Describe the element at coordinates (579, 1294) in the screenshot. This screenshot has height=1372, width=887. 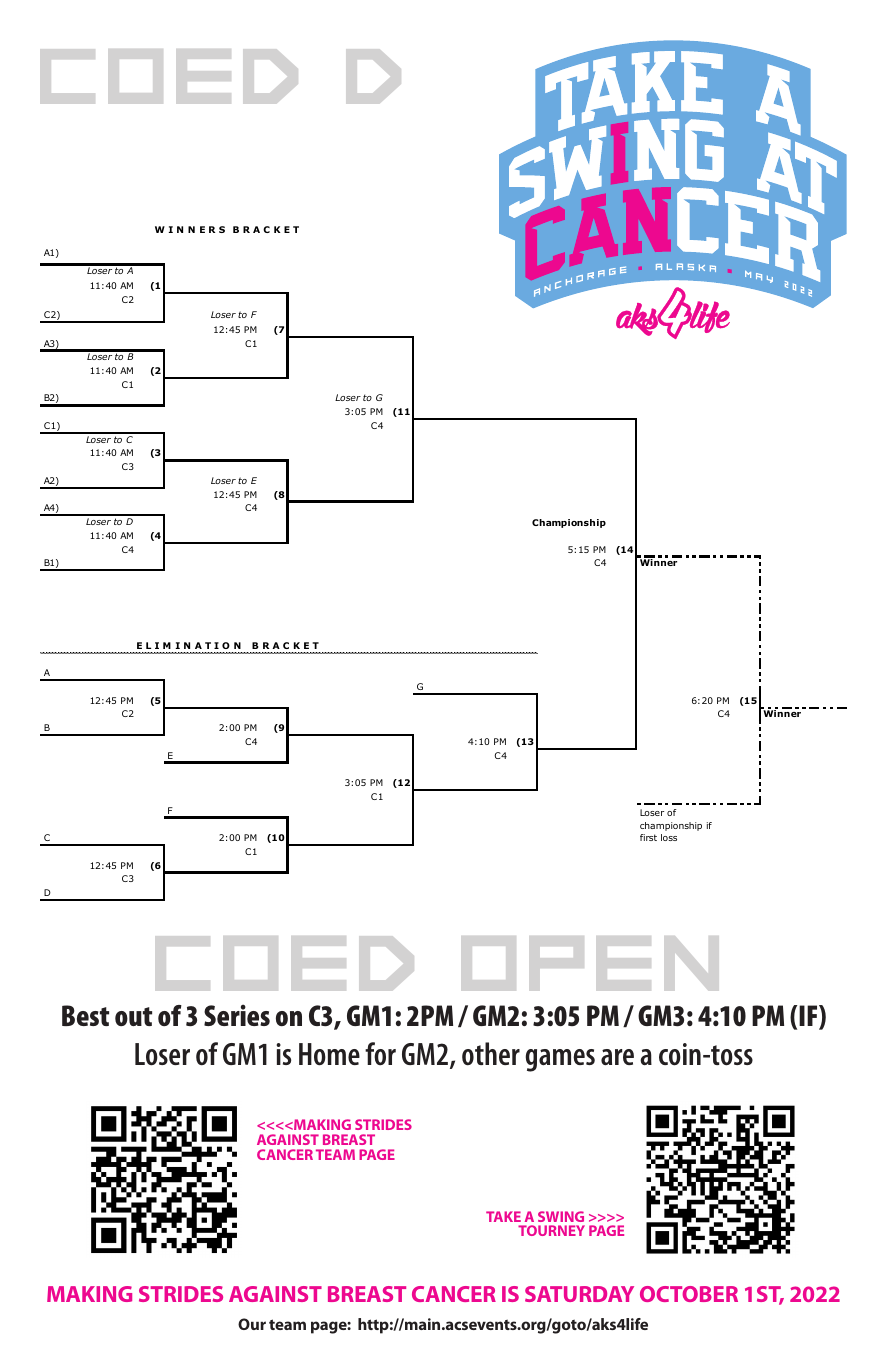
I see `SATURDAY` at that location.
